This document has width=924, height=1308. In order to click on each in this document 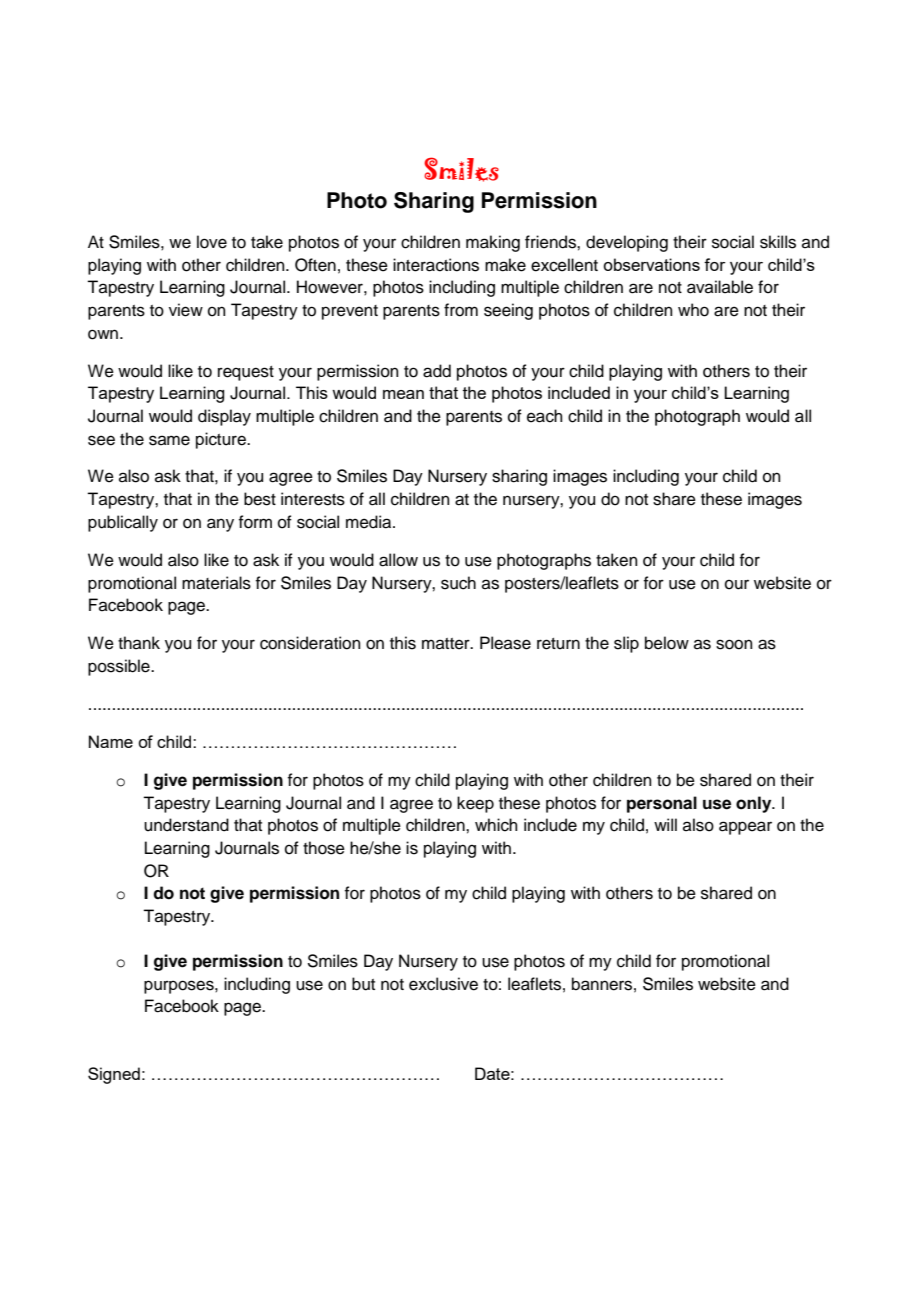, I will do `click(545, 416)`.
